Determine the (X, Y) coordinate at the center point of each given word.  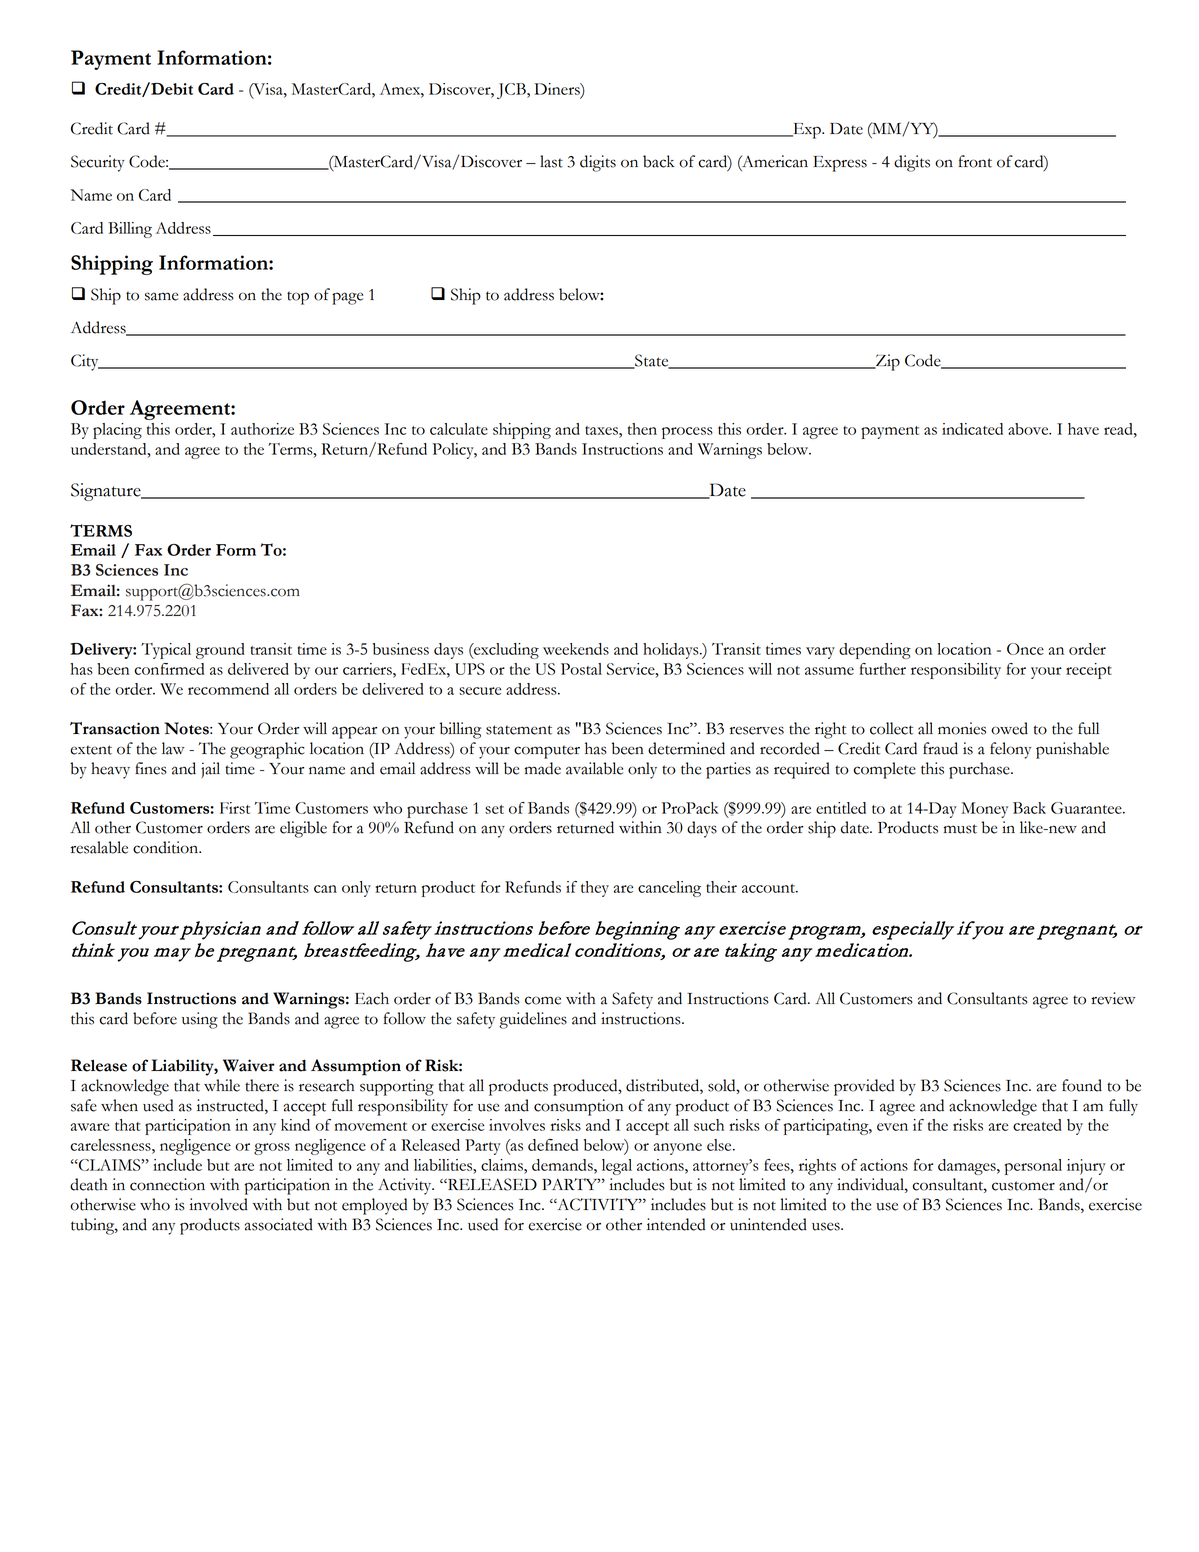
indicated (972, 429)
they (595, 889)
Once (1025, 649)
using (200, 1020)
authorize (262, 429)
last (551, 161)
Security (98, 163)
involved (219, 1204)
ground (220, 651)
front (975, 161)
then (642, 429)
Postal (581, 669)
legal (617, 1167)
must (960, 829)
